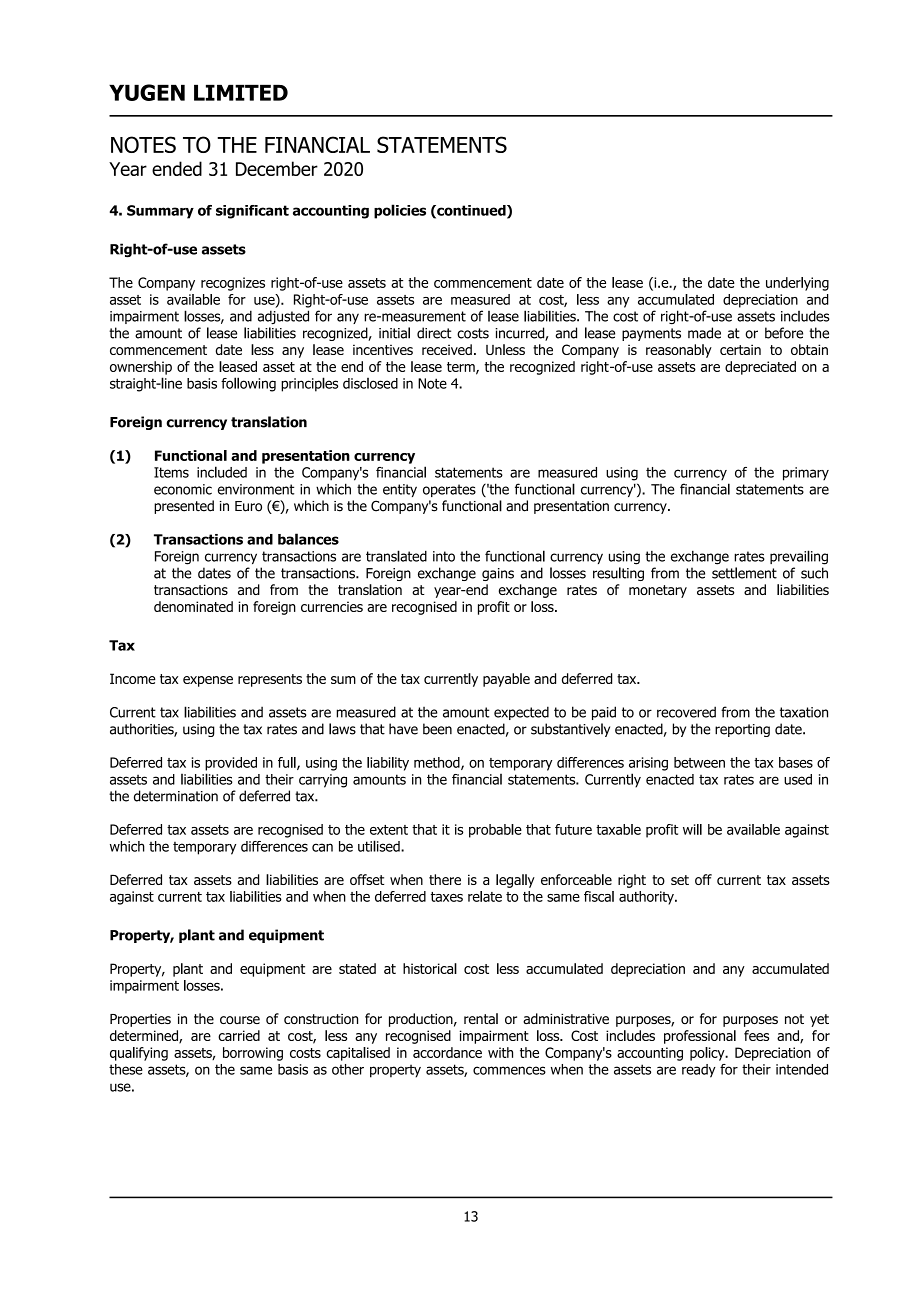 Image resolution: width=924 pixels, height=1303 pixels. Describe the element at coordinates (231, 764) in the image. I see `provided` at that location.
